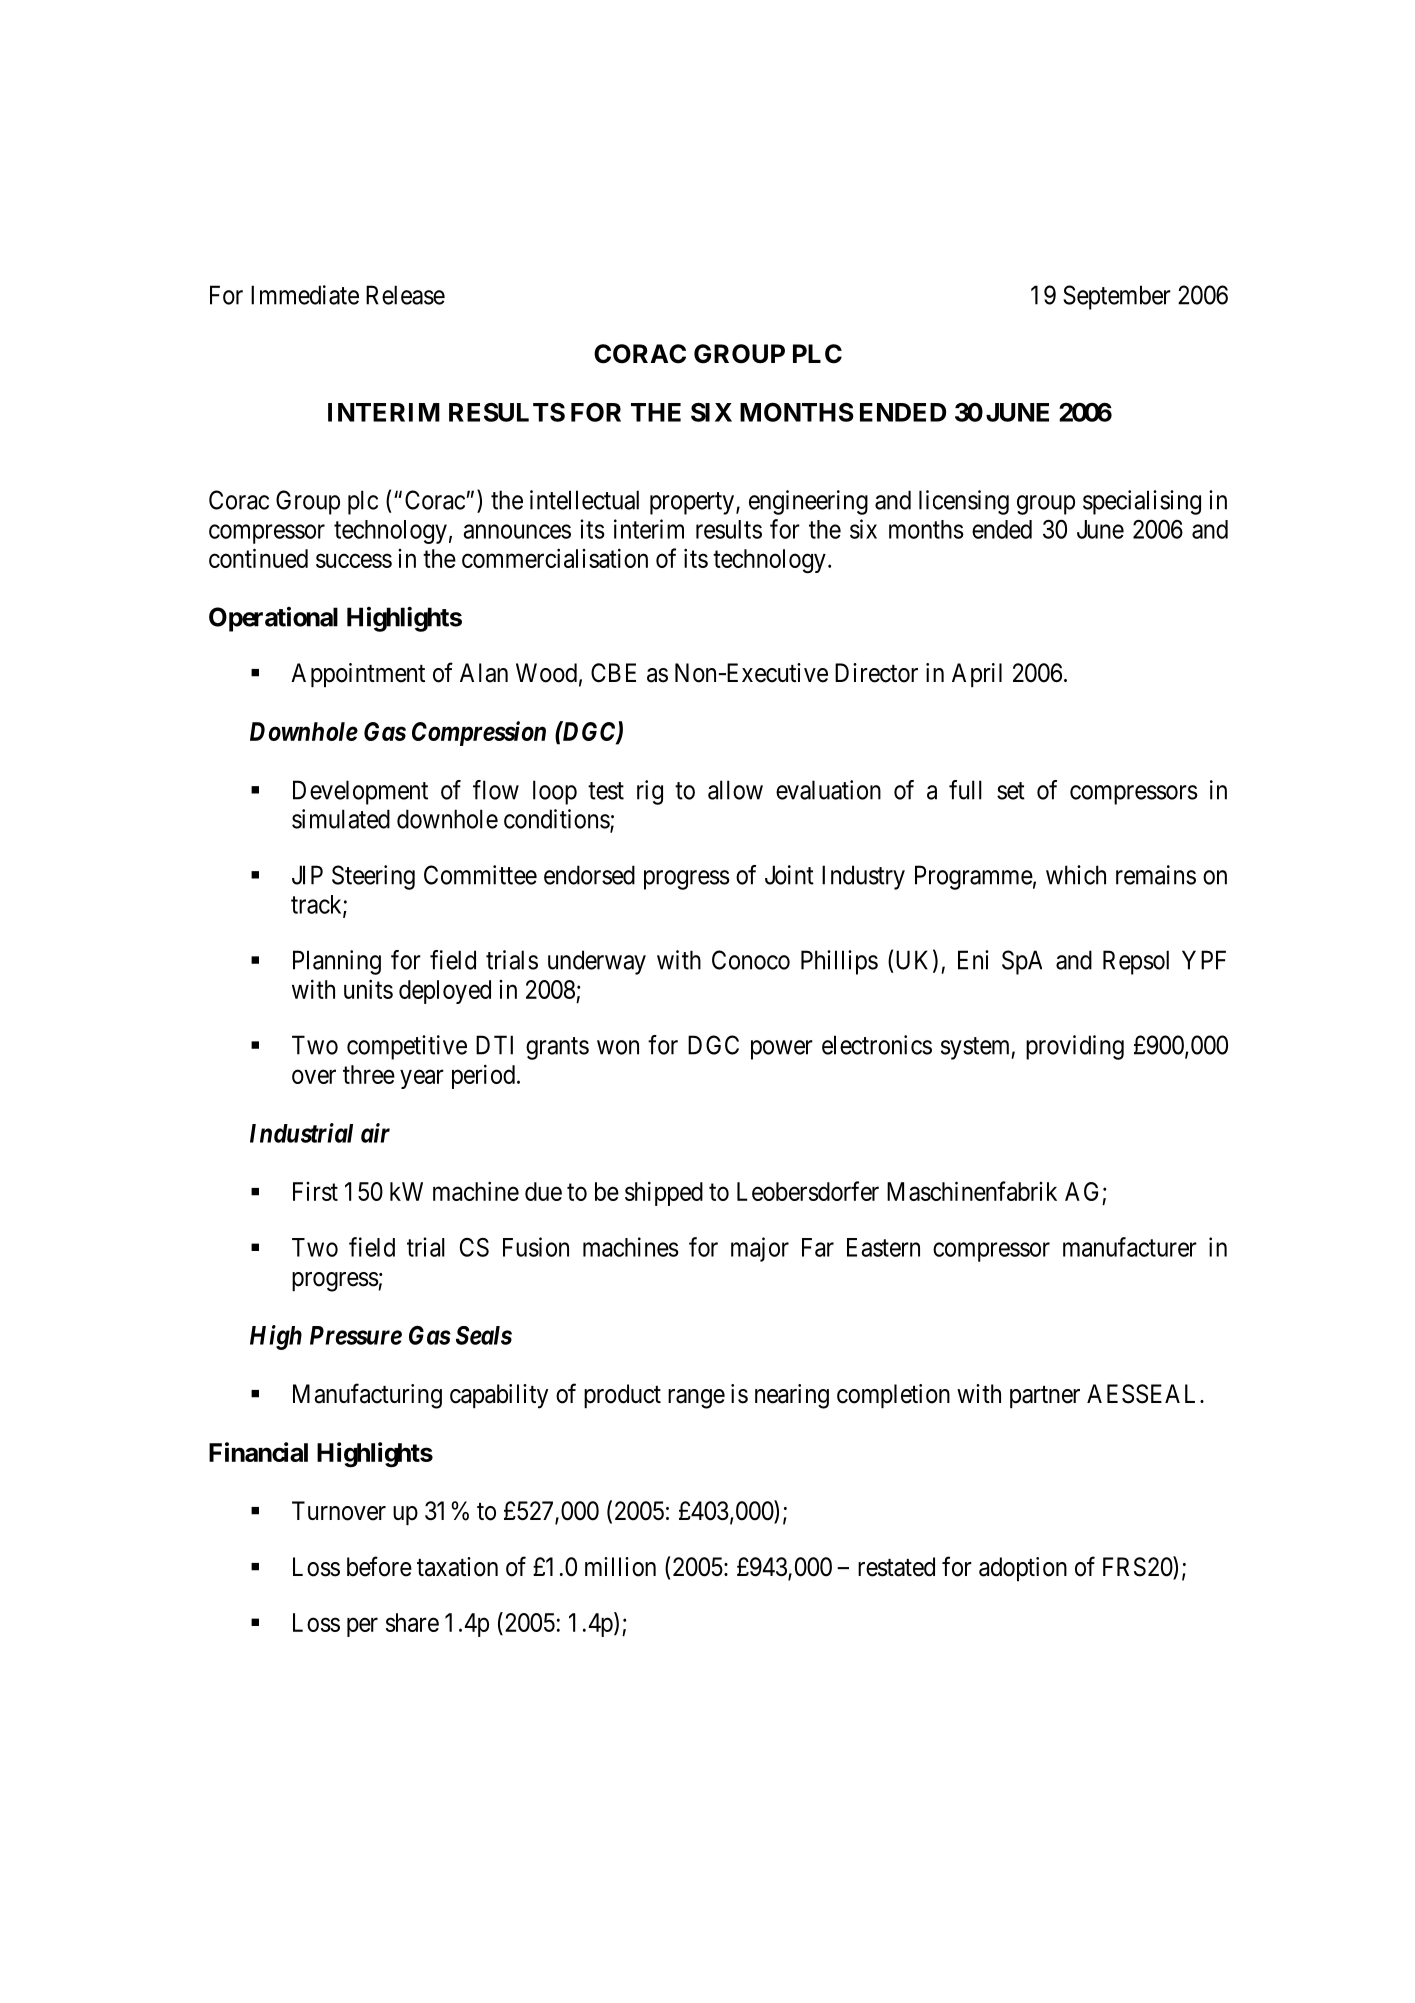 This document has height=2003, width=1415. Describe the element at coordinates (1117, 297) in the document. I see `September` at that location.
